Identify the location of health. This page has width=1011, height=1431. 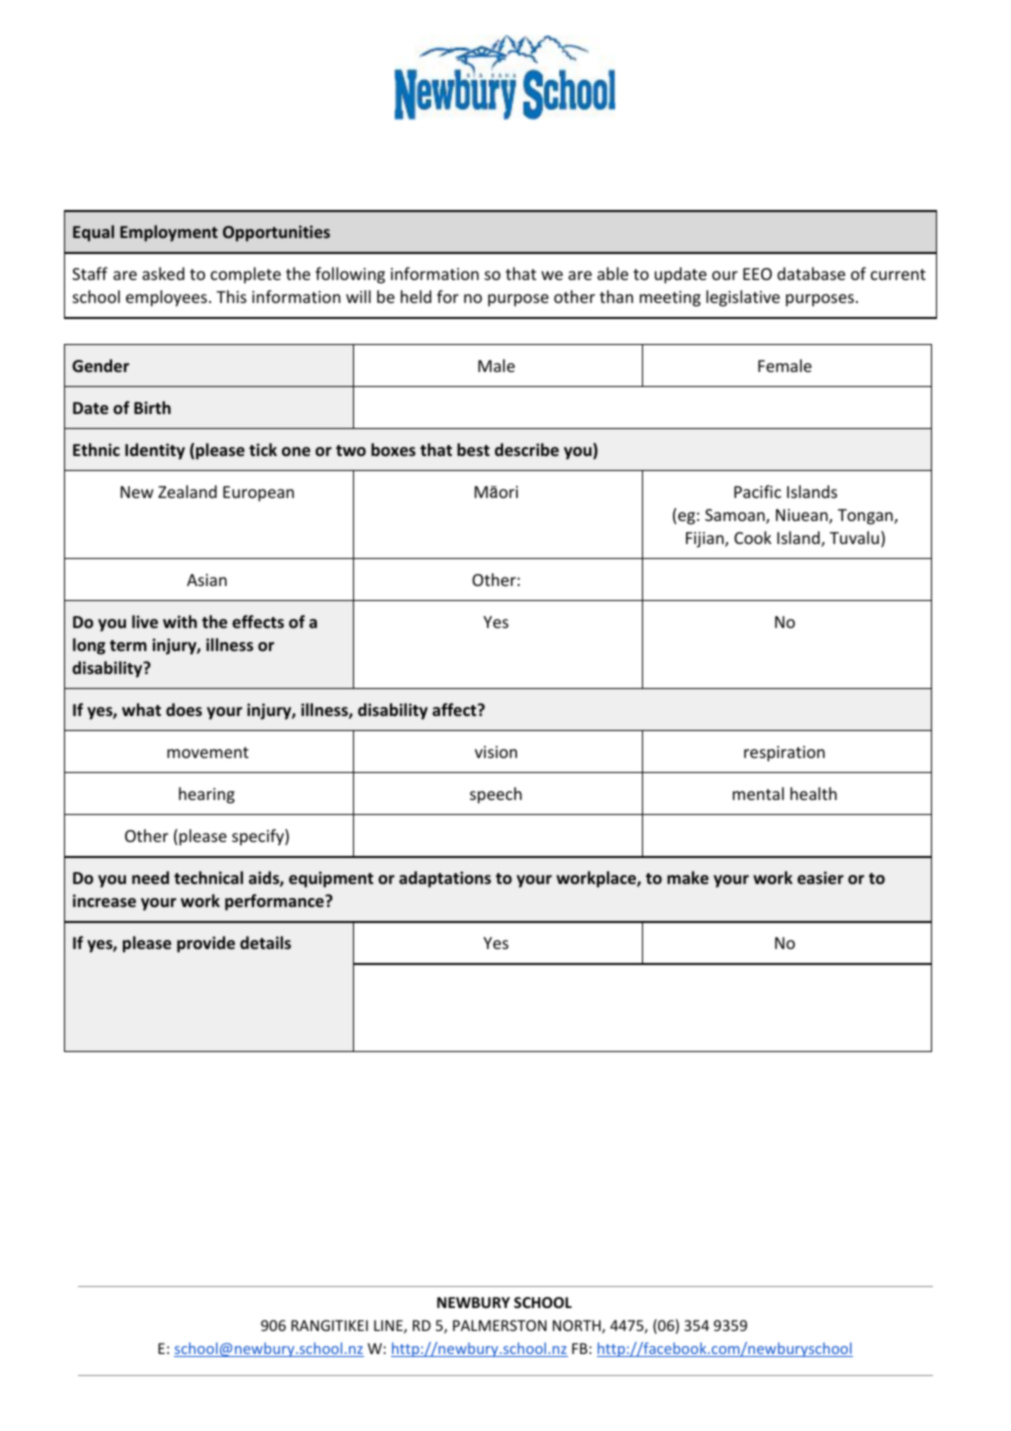
(813, 793).
